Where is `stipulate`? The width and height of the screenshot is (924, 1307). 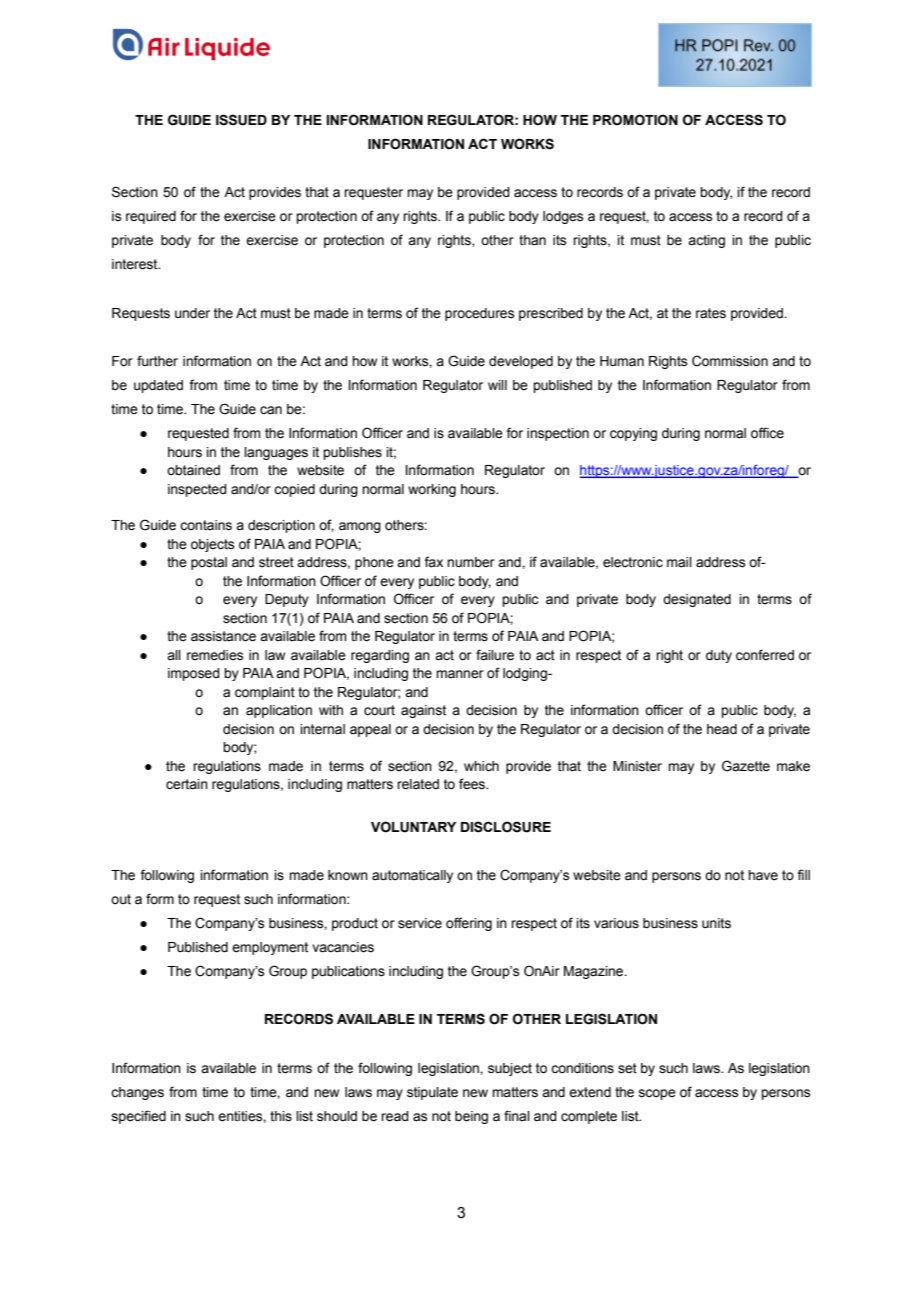 stipulate is located at coordinates (432, 1093).
